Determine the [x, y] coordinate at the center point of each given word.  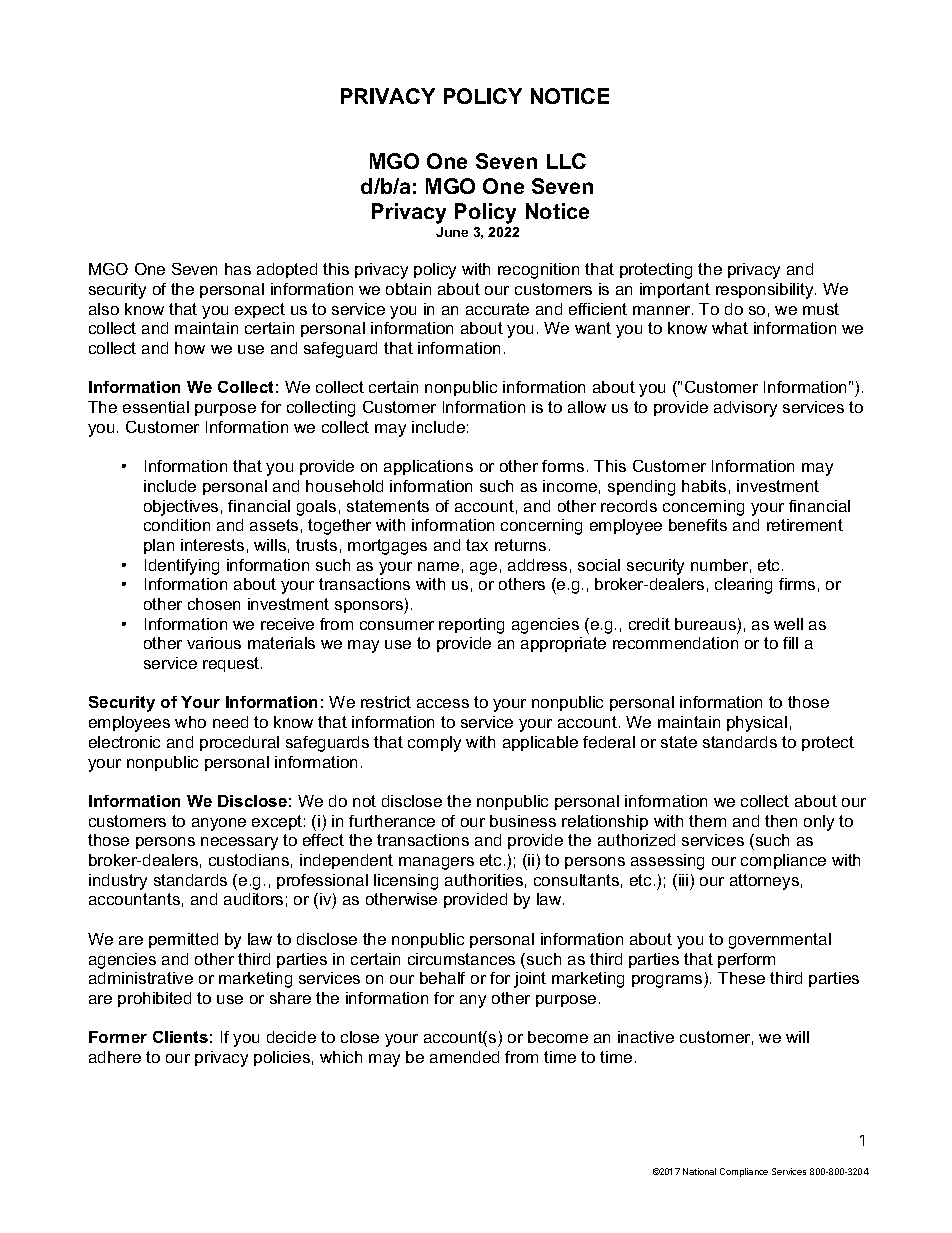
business [523, 821]
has [238, 269]
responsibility [766, 291]
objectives [181, 508]
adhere [115, 1057]
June [452, 232]
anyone [219, 824]
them [707, 821]
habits [704, 486]
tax [477, 545]
